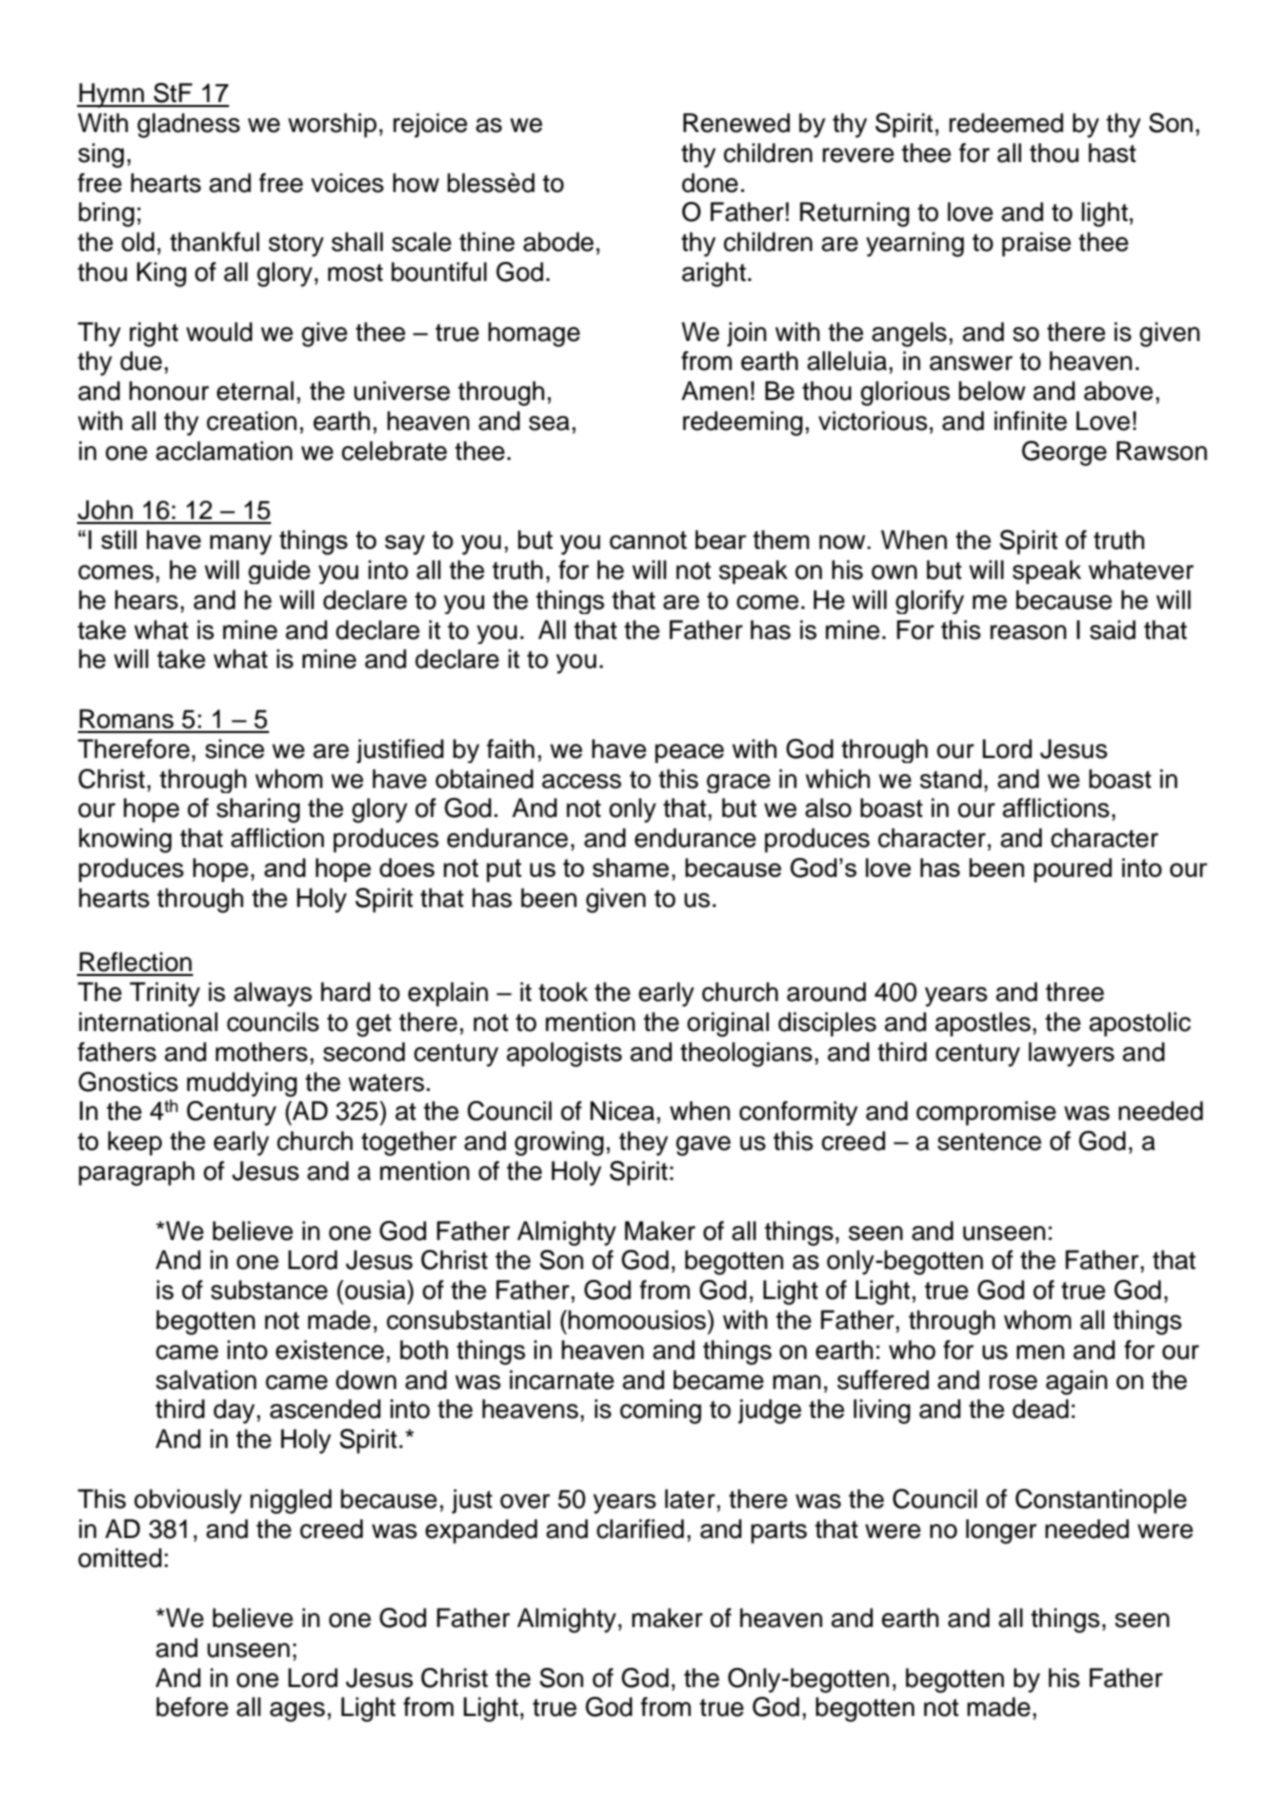  Describe the element at coordinates (1006, 123) in the screenshot. I see `redeemed` at that location.
